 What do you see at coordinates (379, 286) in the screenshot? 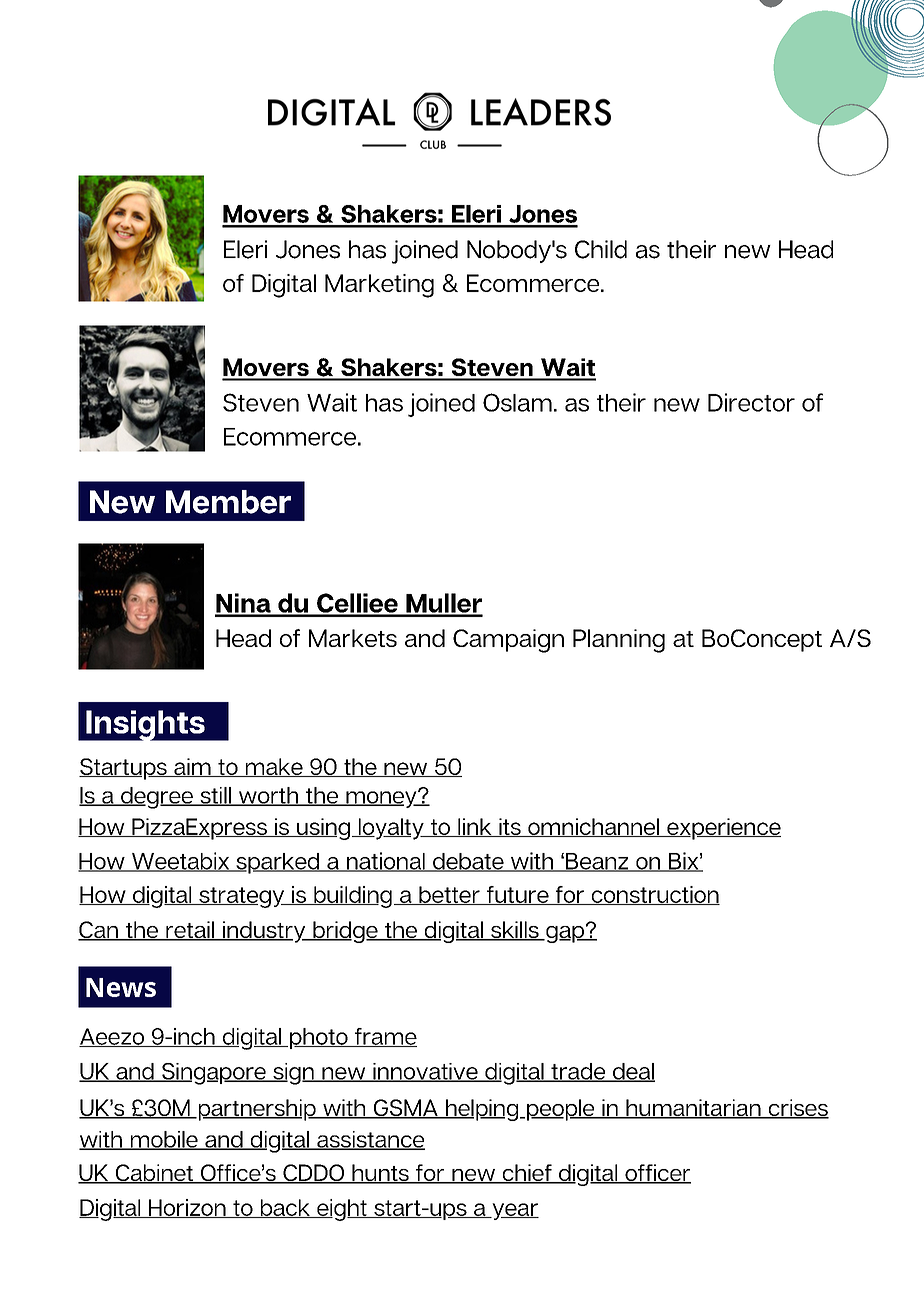
I see `Marketing` at bounding box center [379, 286].
